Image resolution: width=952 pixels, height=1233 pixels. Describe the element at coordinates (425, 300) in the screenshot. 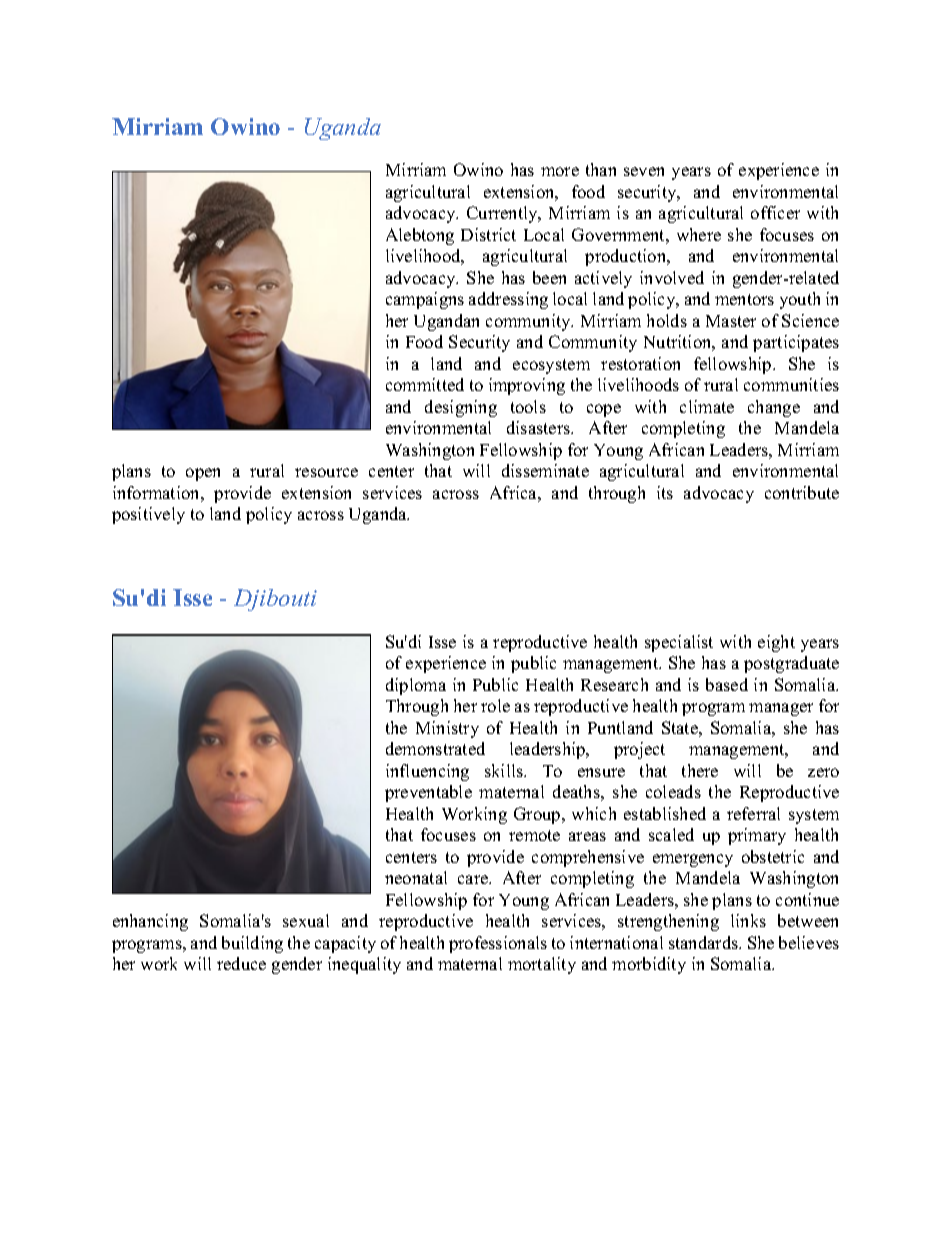

I see `campaigns` at that location.
